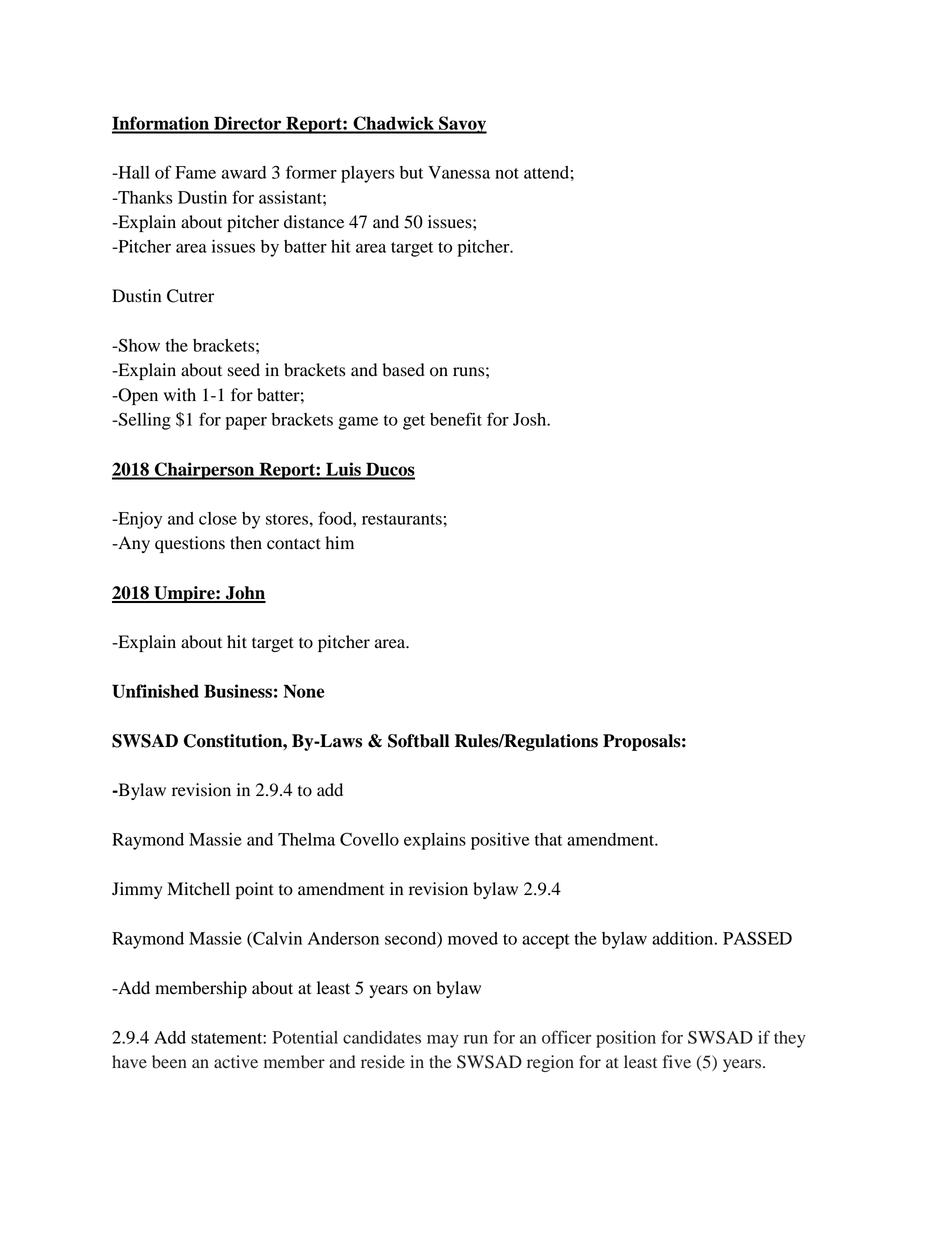  Describe the element at coordinates (195, 172) in the page. I see `Fame` at that location.
